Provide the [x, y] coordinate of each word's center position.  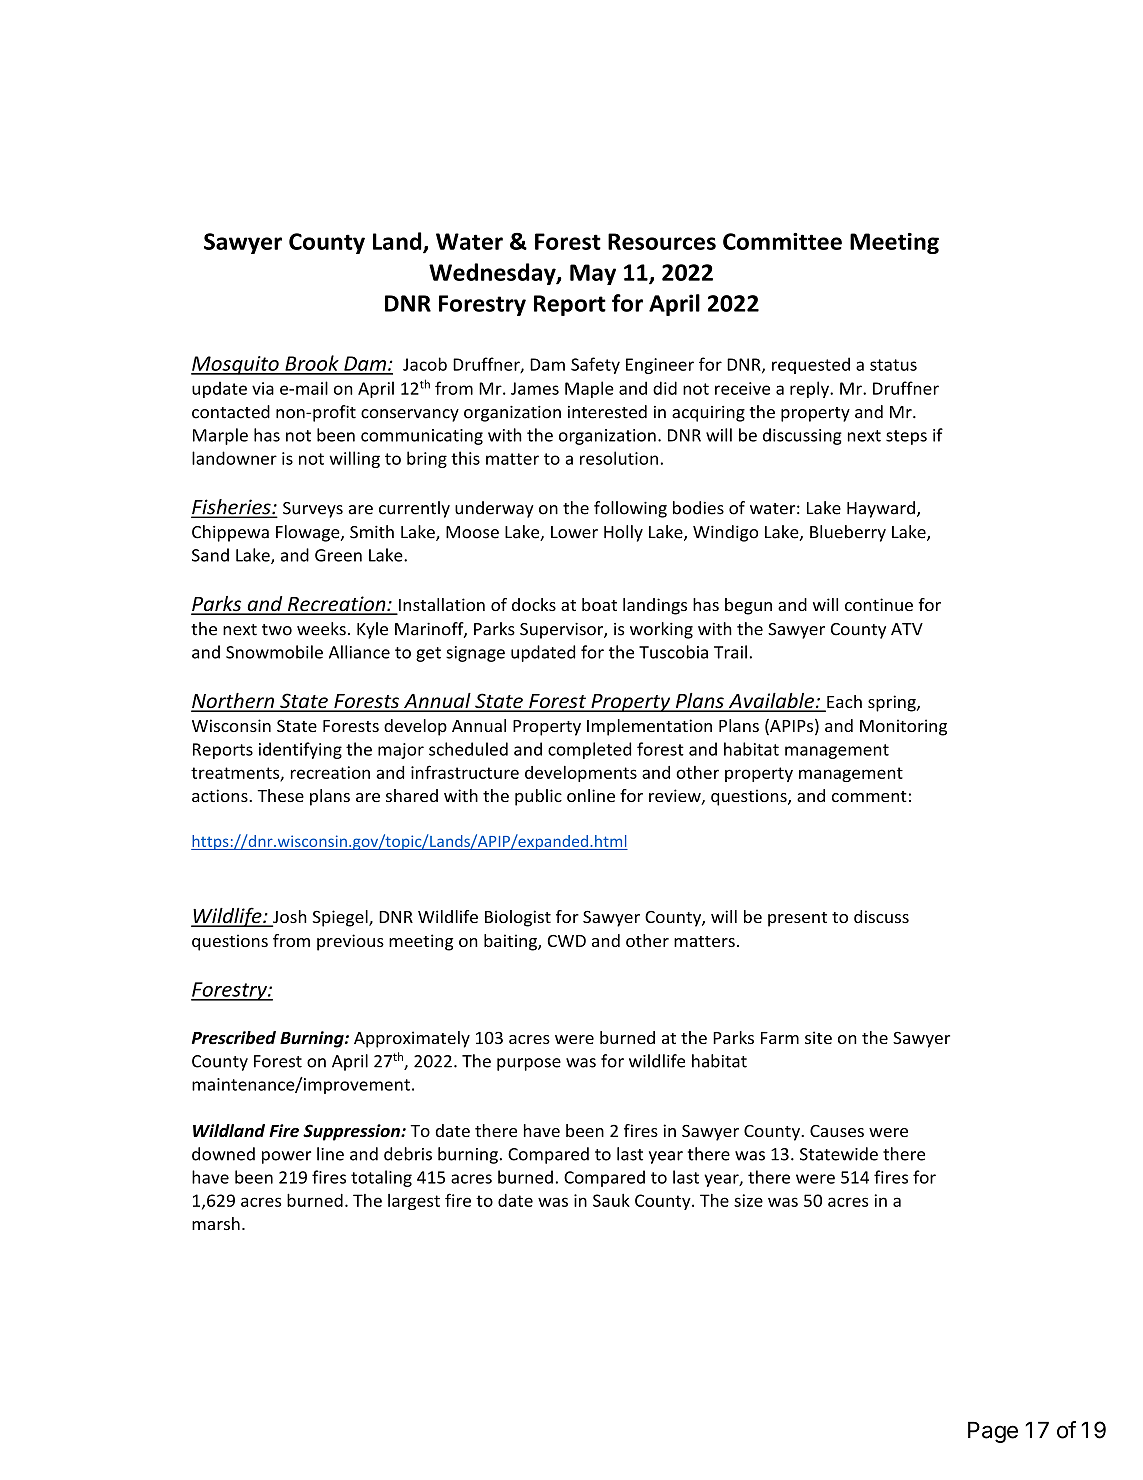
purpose [529, 1064]
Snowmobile [274, 652]
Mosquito [236, 365]
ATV [907, 629]
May [593, 274]
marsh [216, 1223]
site [818, 1037]
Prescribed [234, 1038]
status [893, 365]
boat [599, 604]
